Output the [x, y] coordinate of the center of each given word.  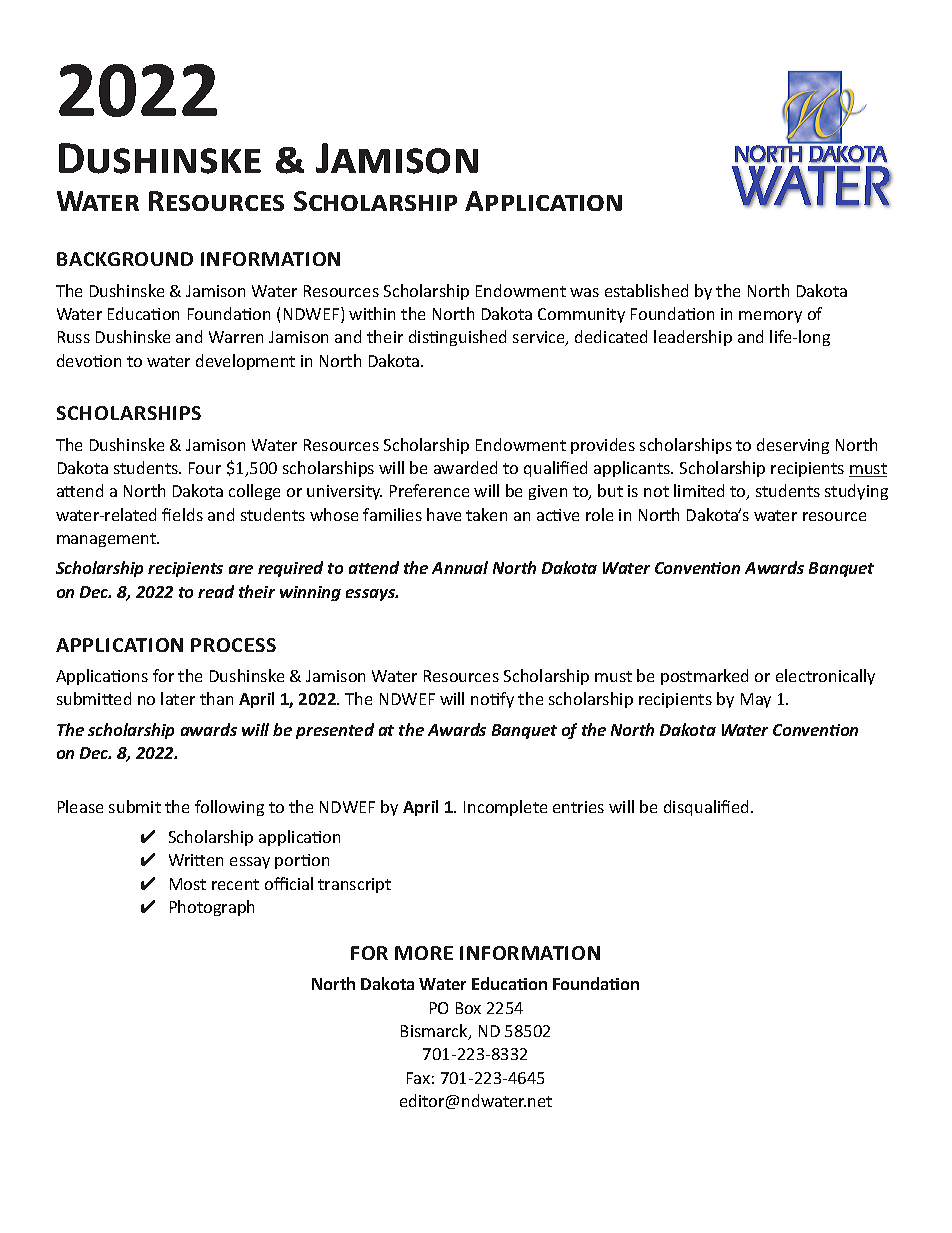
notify [492, 700]
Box [468, 1008]
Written [196, 860]
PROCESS [233, 645]
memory [770, 317]
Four [205, 468]
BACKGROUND [125, 259]
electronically [825, 677]
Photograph [212, 908]
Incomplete [505, 808]
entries [578, 807]
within [372, 313]
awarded [465, 467]
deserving [793, 446]
